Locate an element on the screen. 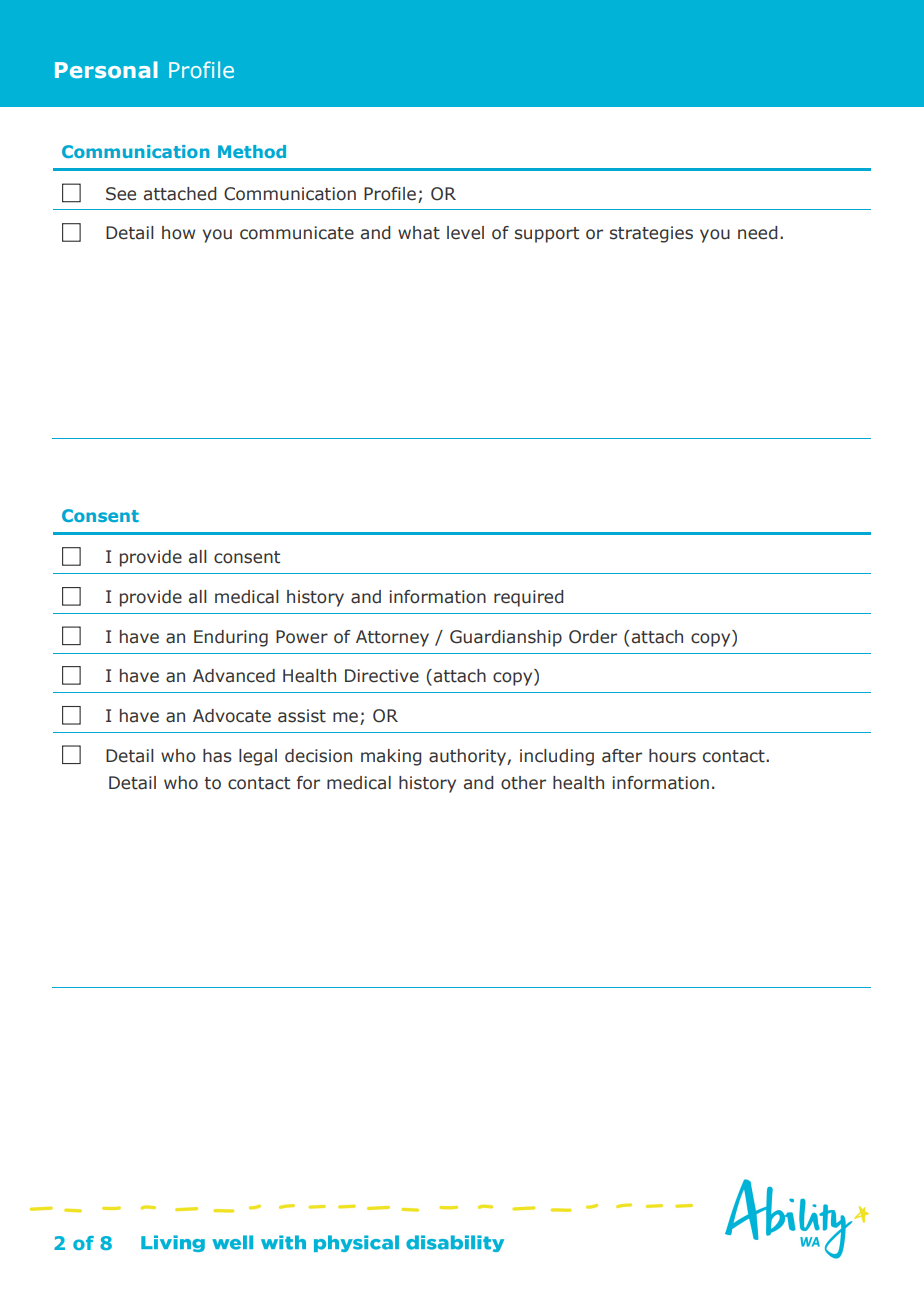 Image resolution: width=924 pixels, height=1308 pixels. has is located at coordinates (217, 756).
